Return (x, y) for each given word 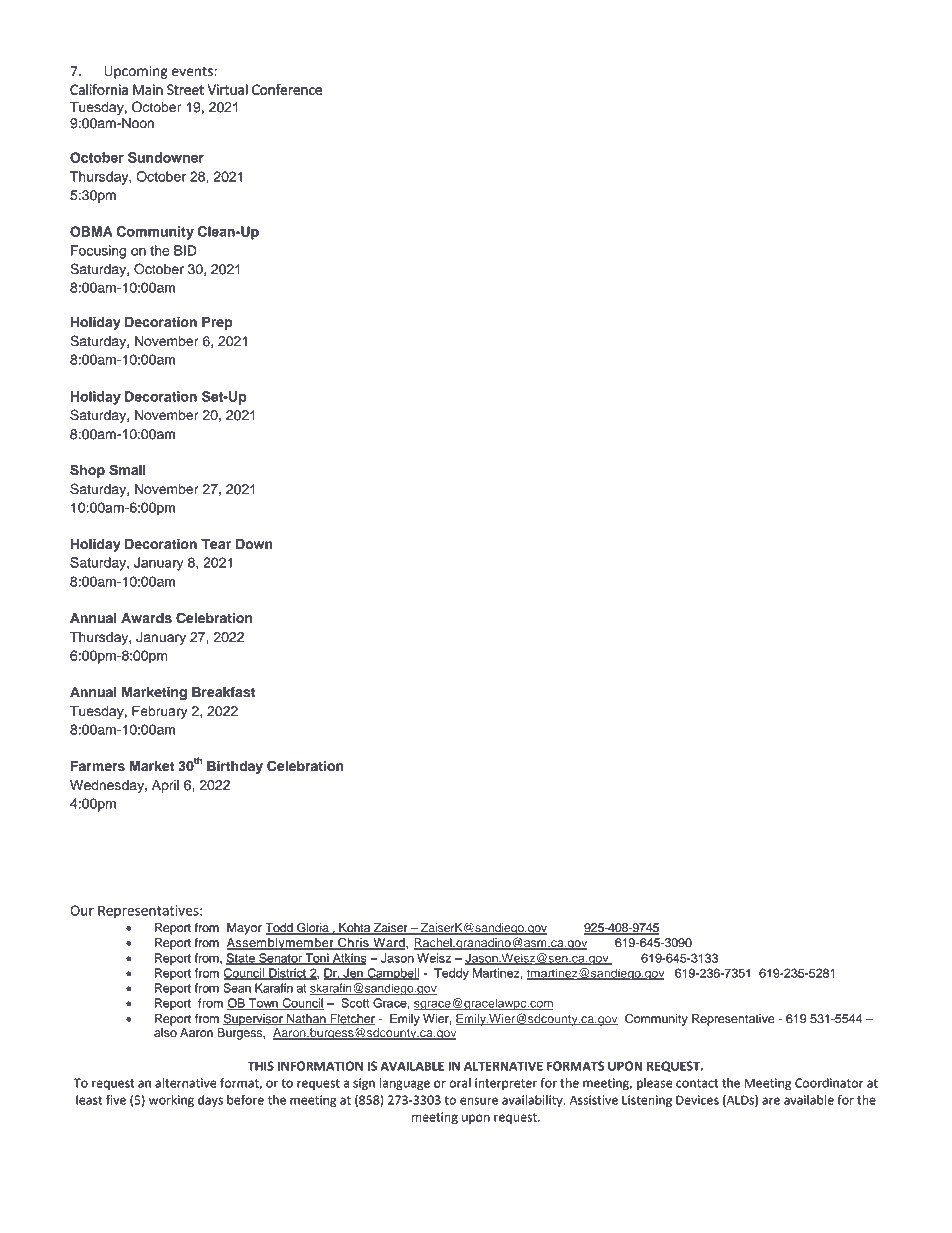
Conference (287, 89)
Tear (216, 544)
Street (185, 89)
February (160, 712)
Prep (217, 323)
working (171, 1101)
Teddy (451, 974)
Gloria (313, 928)
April (165, 786)
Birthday (235, 767)
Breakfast (223, 692)
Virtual (227, 89)
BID (185, 250)
